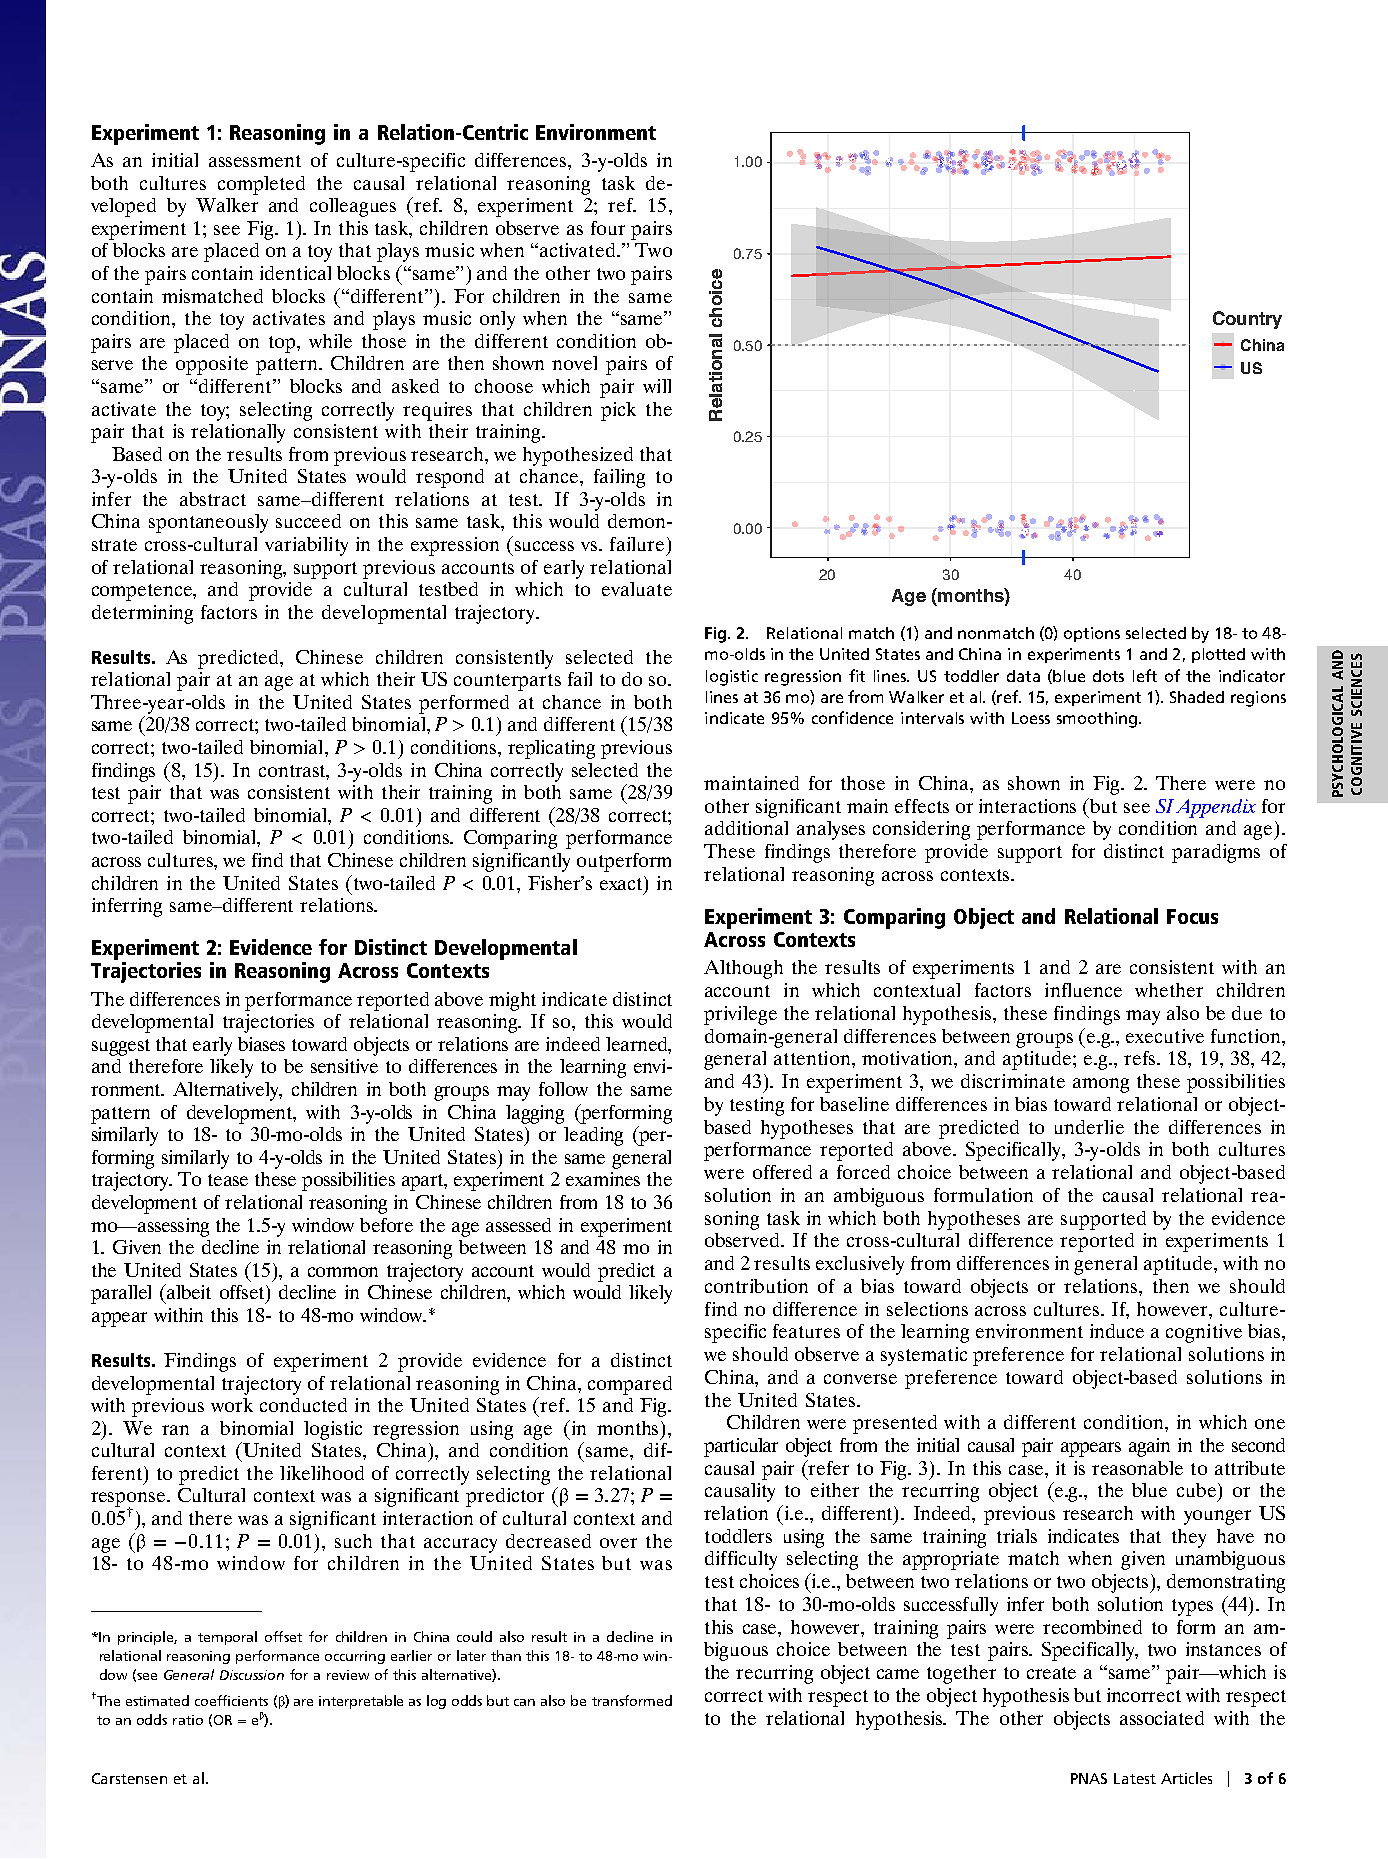 The image size is (1388, 1859). Describe the element at coordinates (608, 228) in the document. I see `four` at that location.
